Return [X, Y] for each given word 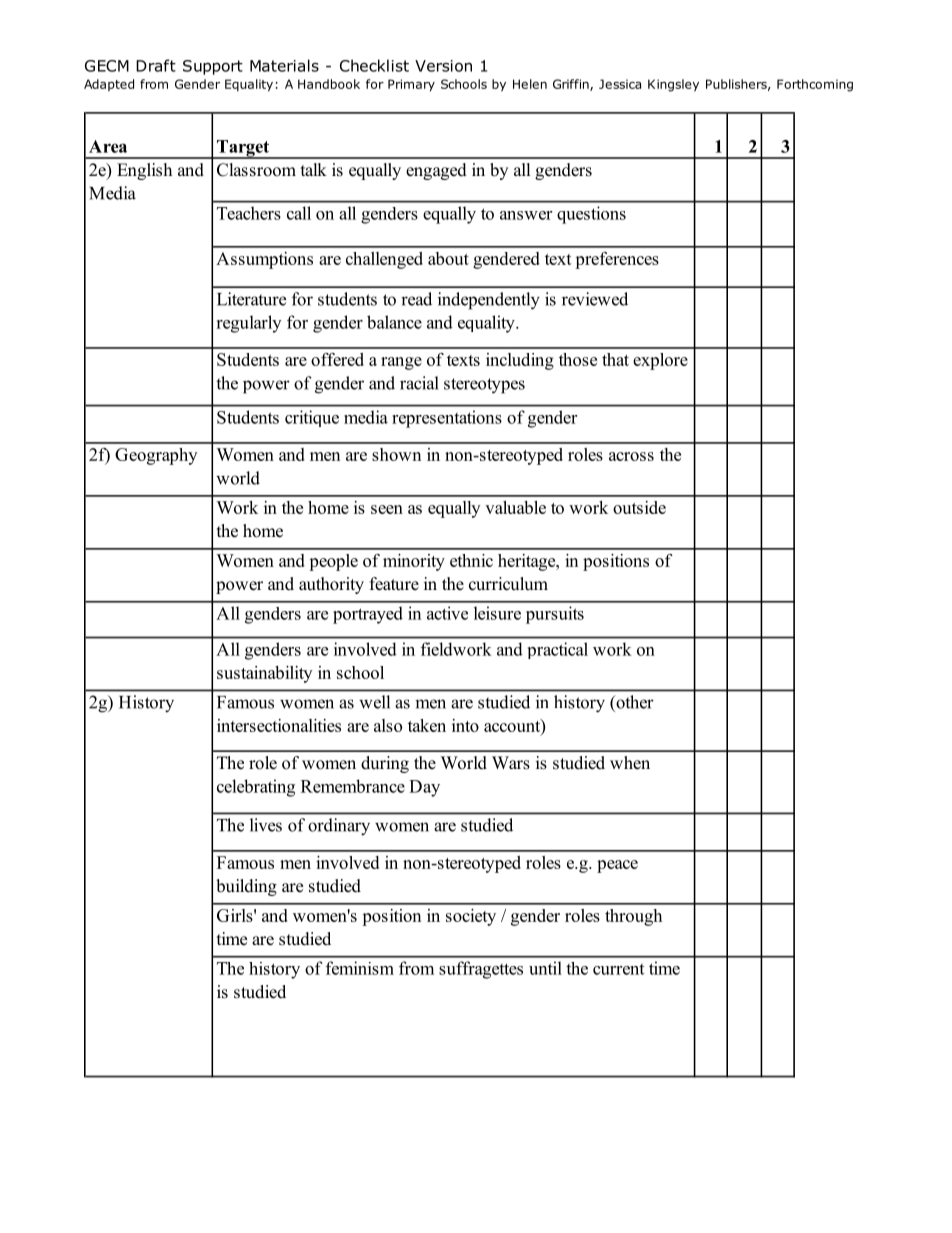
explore [660, 361]
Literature [251, 299]
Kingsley [673, 85]
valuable [515, 507]
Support [213, 67]
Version [443, 66]
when [630, 763]
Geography [156, 456]
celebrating [256, 788]
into [465, 725]
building [246, 887]
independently [489, 301]
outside [639, 507]
